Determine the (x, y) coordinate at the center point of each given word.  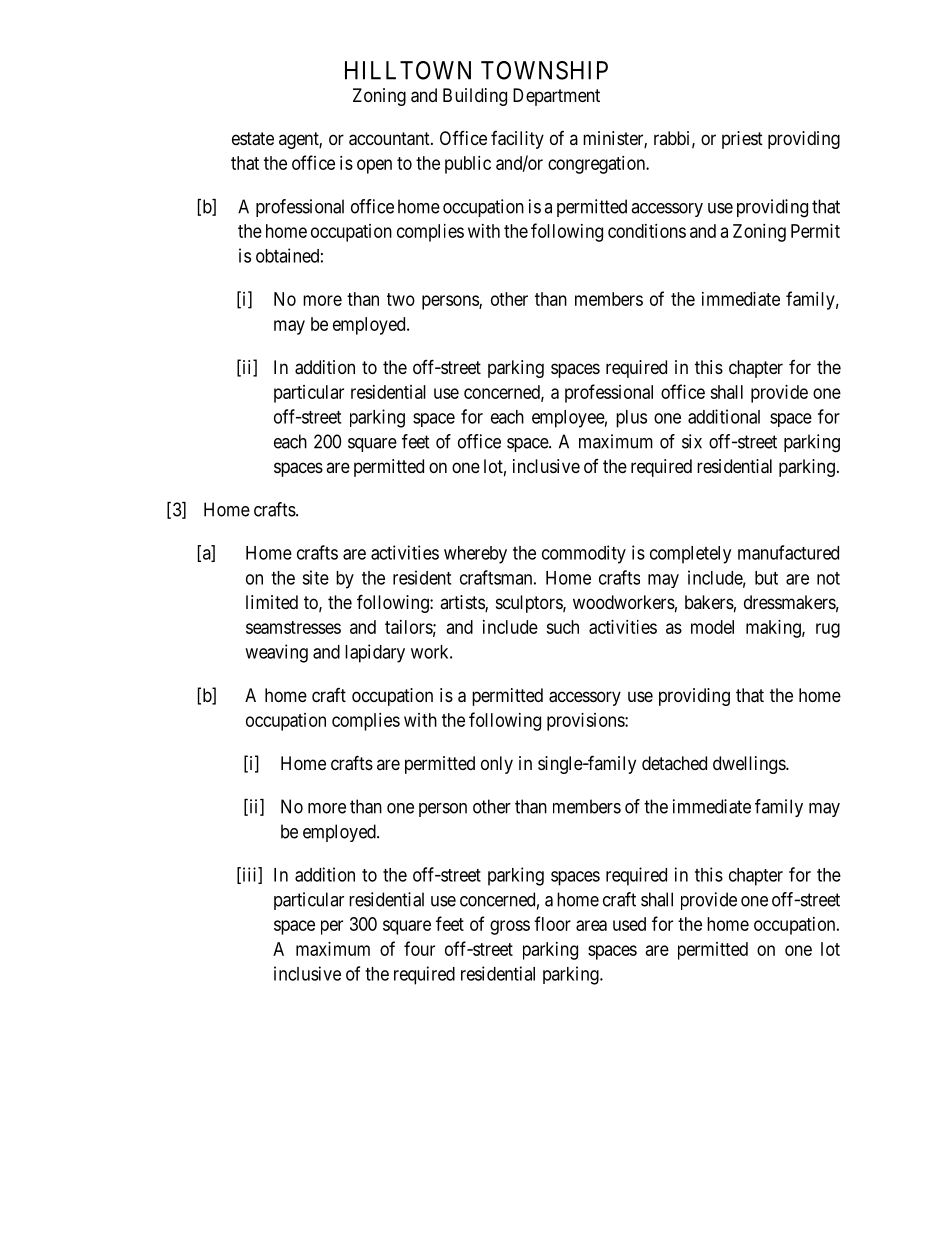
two (401, 299)
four (419, 948)
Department (556, 97)
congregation (597, 165)
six (692, 441)
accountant (390, 139)
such (562, 627)
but (766, 578)
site (315, 577)
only (497, 765)
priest (742, 140)
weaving (276, 653)
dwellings (750, 765)
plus (631, 419)
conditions (647, 231)
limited (272, 602)
